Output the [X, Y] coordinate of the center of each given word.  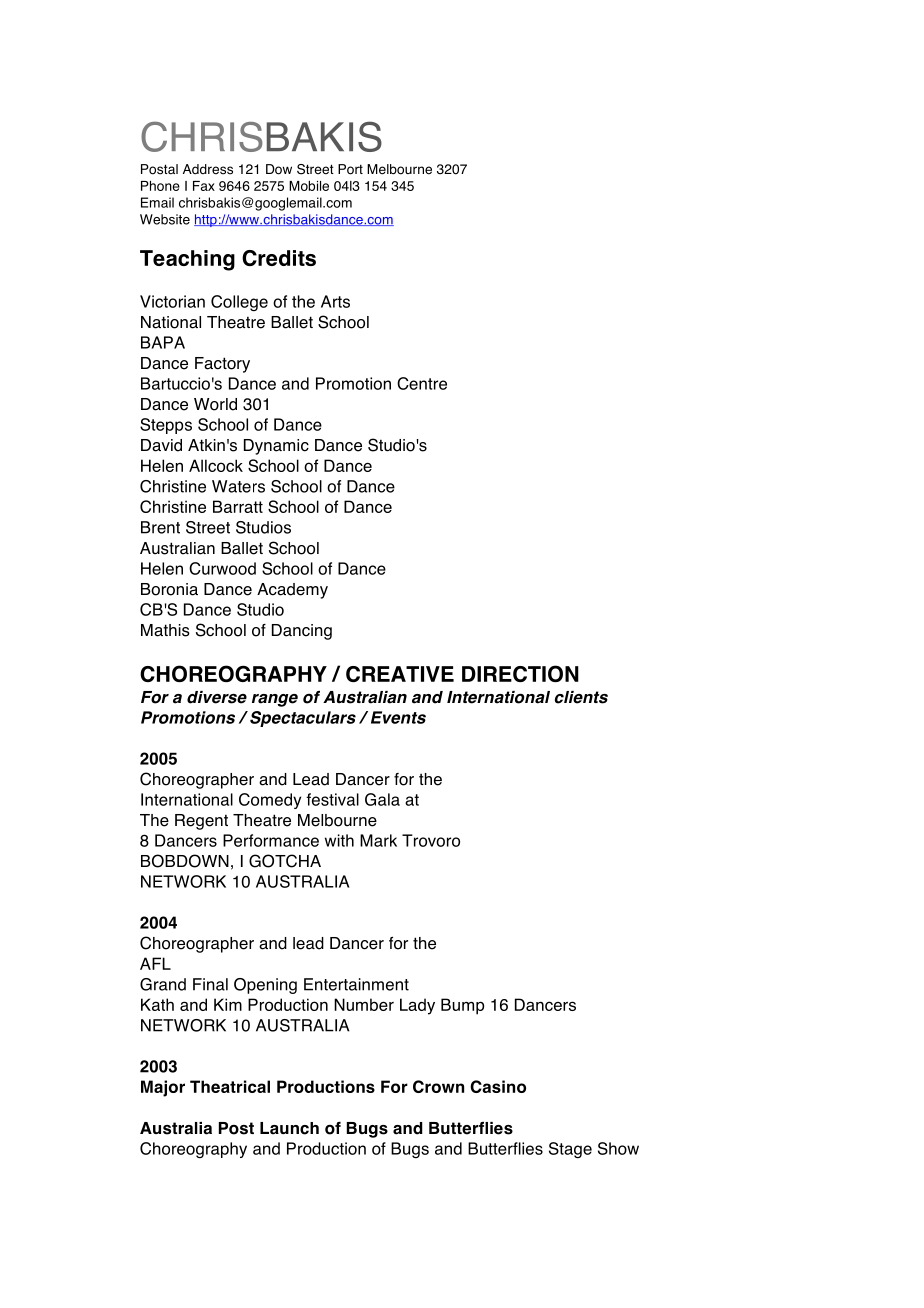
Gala [382, 799]
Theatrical [230, 1086]
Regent [201, 822]
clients [581, 697]
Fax [204, 186]
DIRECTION [520, 673]
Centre [422, 383]
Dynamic [276, 447]
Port [350, 169]
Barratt [238, 506]
